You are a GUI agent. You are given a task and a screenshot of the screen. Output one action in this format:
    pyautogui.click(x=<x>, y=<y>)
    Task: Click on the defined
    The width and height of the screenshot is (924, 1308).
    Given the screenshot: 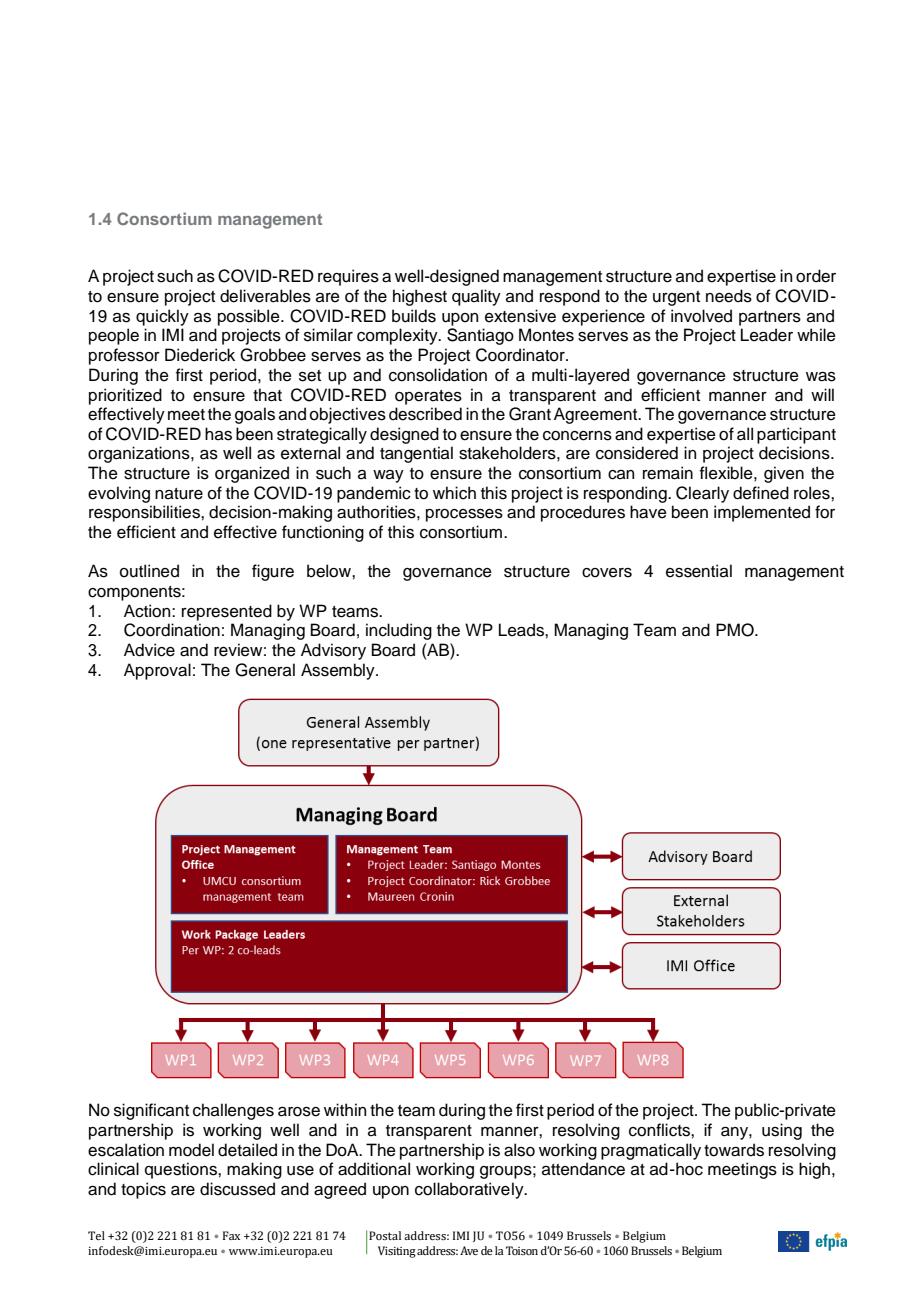 What is the action you would take?
    pyautogui.click(x=761, y=493)
